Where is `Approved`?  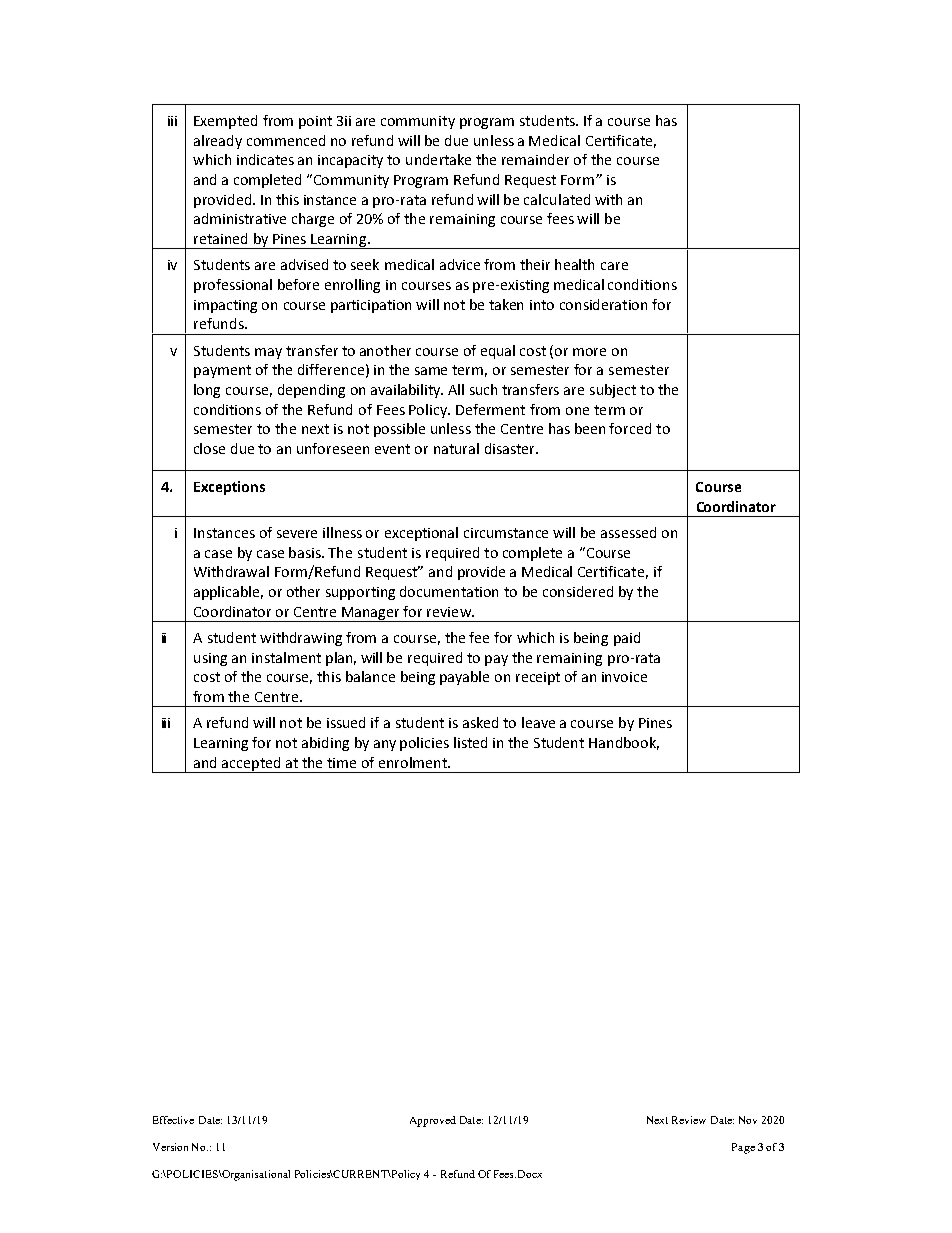
Approved is located at coordinates (433, 1121).
